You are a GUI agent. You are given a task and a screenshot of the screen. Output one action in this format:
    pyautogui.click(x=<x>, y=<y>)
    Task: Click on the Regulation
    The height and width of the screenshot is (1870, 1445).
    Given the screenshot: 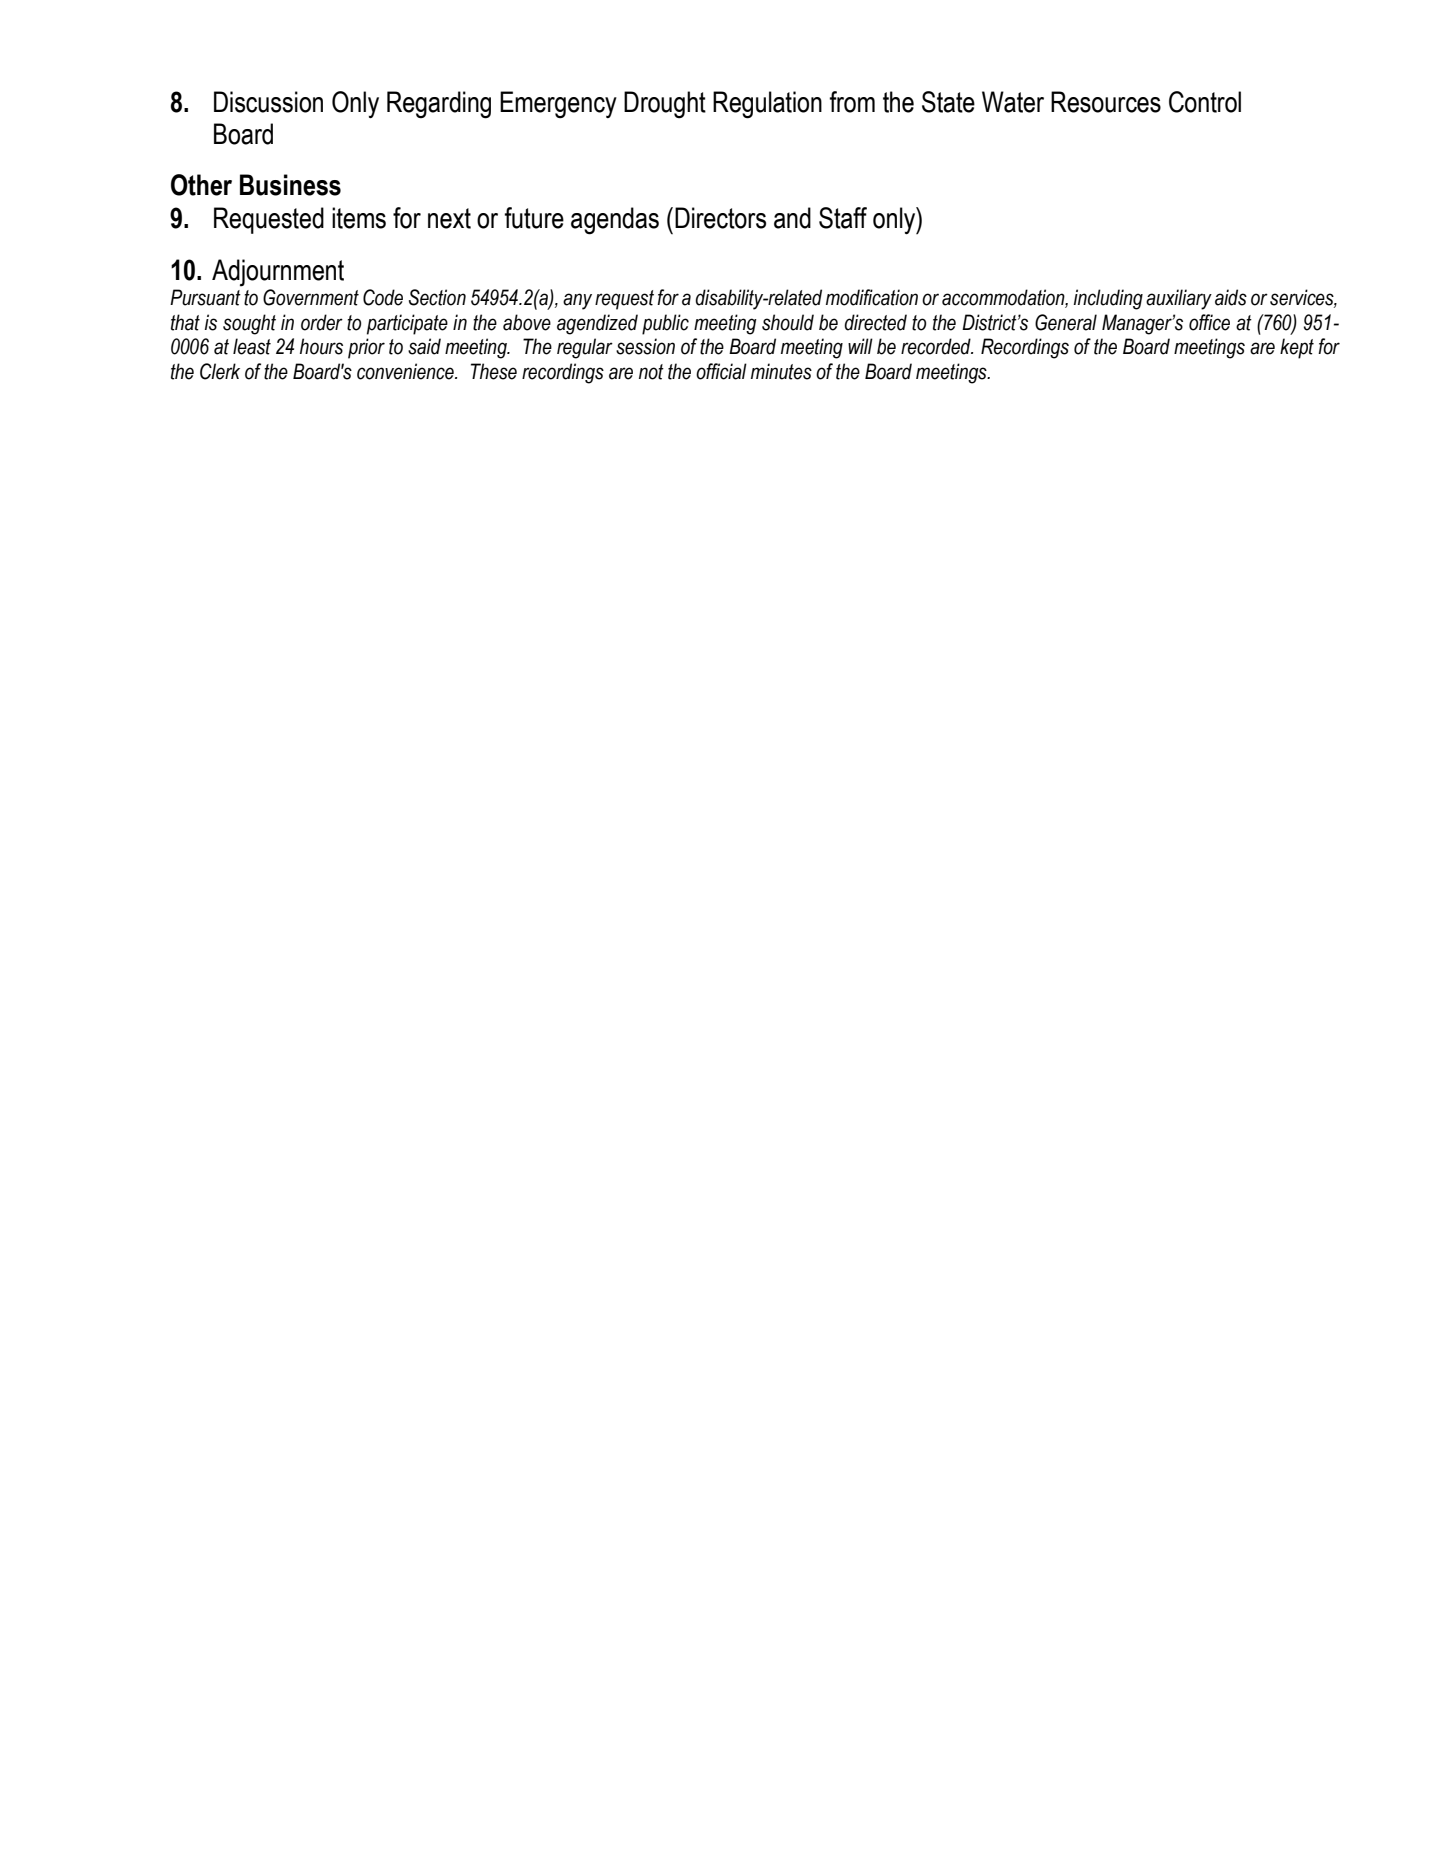 What is the action you would take?
    pyautogui.click(x=767, y=105)
